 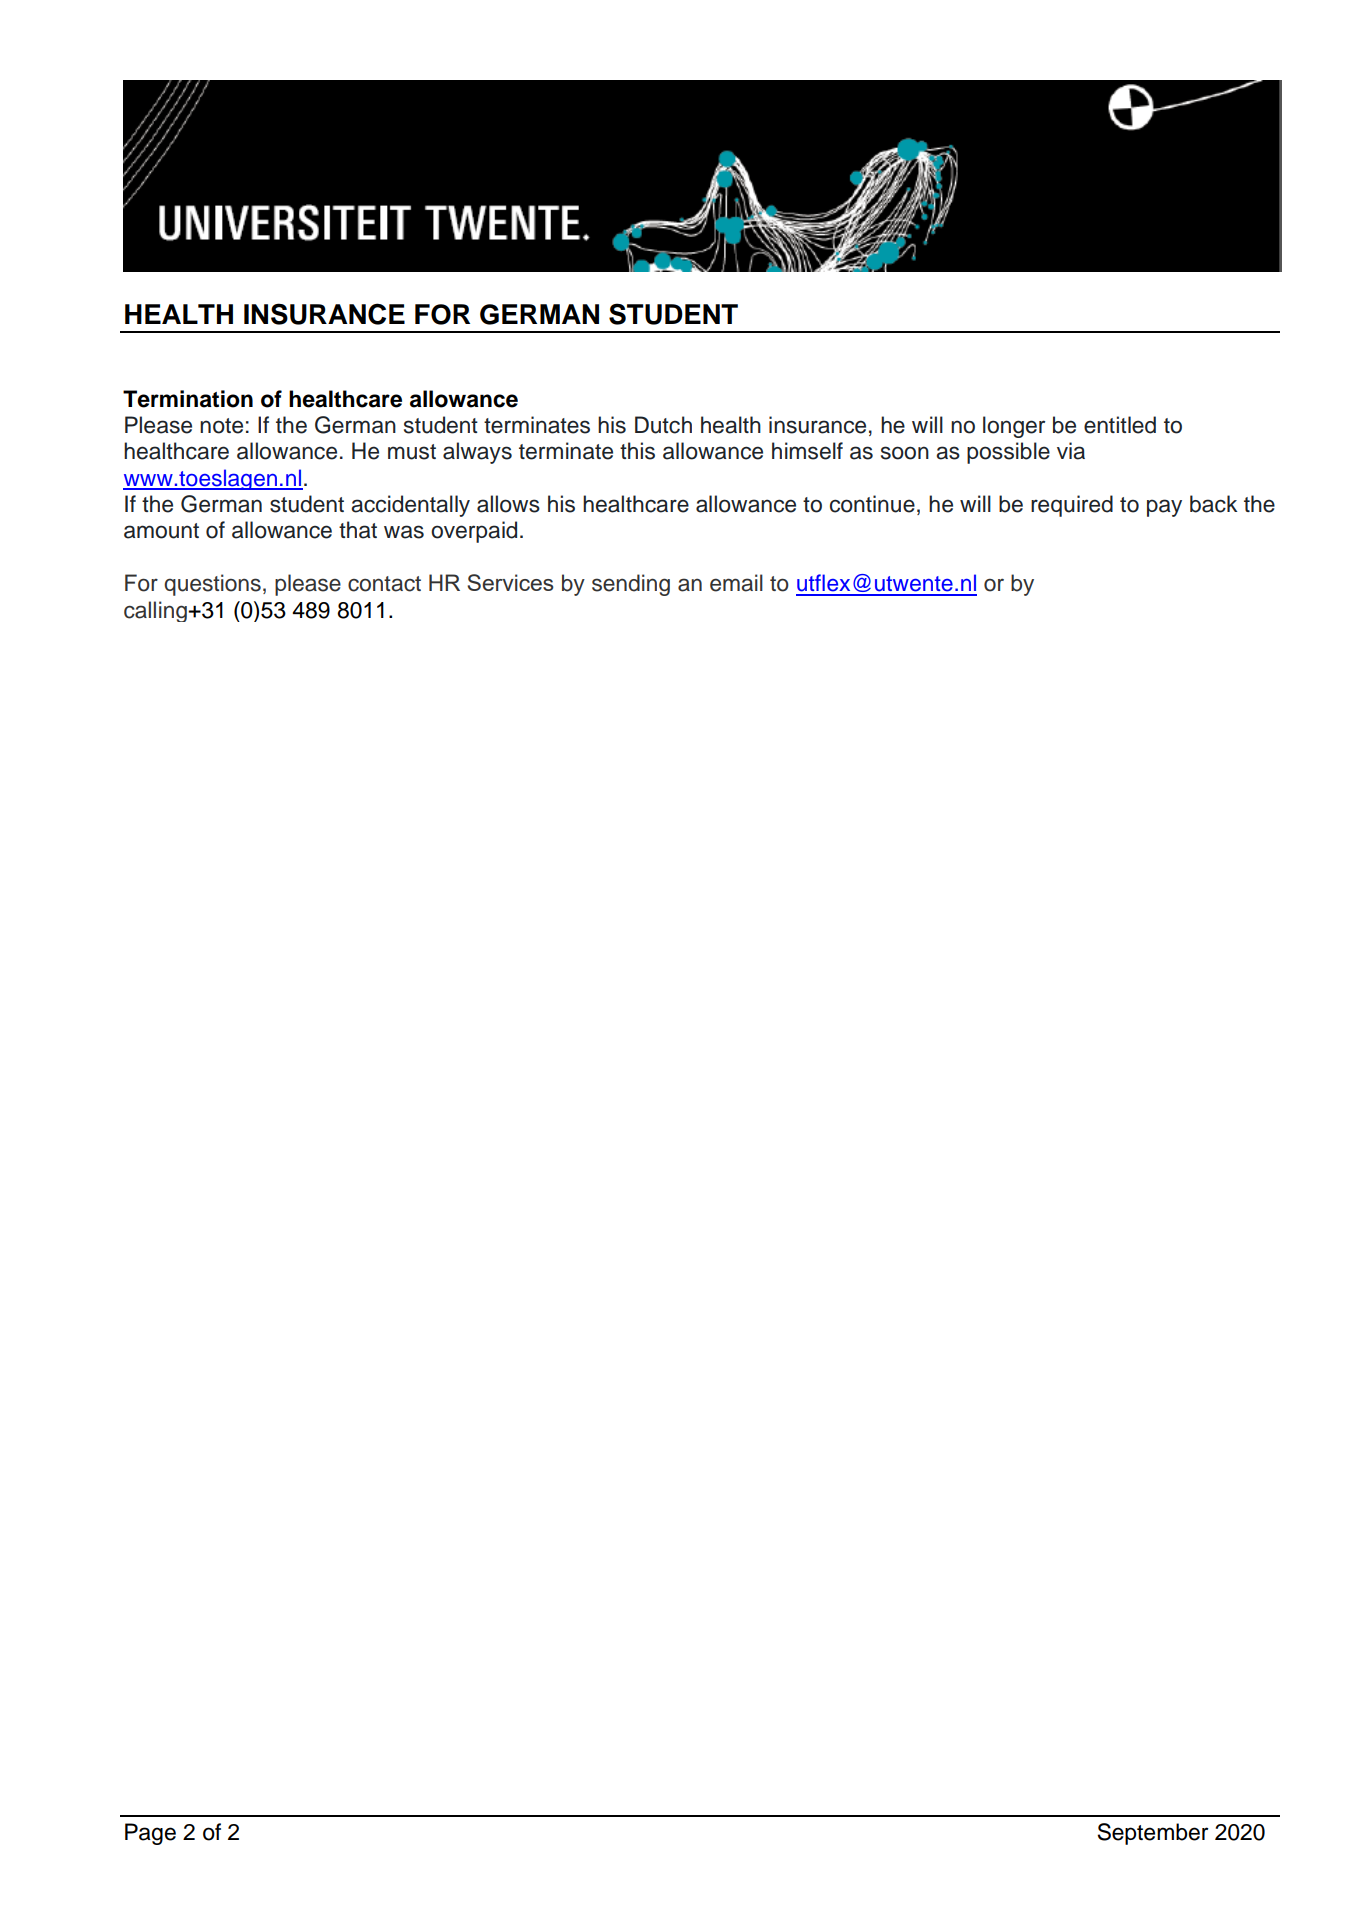 What do you see at coordinates (663, 425) in the screenshot?
I see `Dutch` at bounding box center [663, 425].
